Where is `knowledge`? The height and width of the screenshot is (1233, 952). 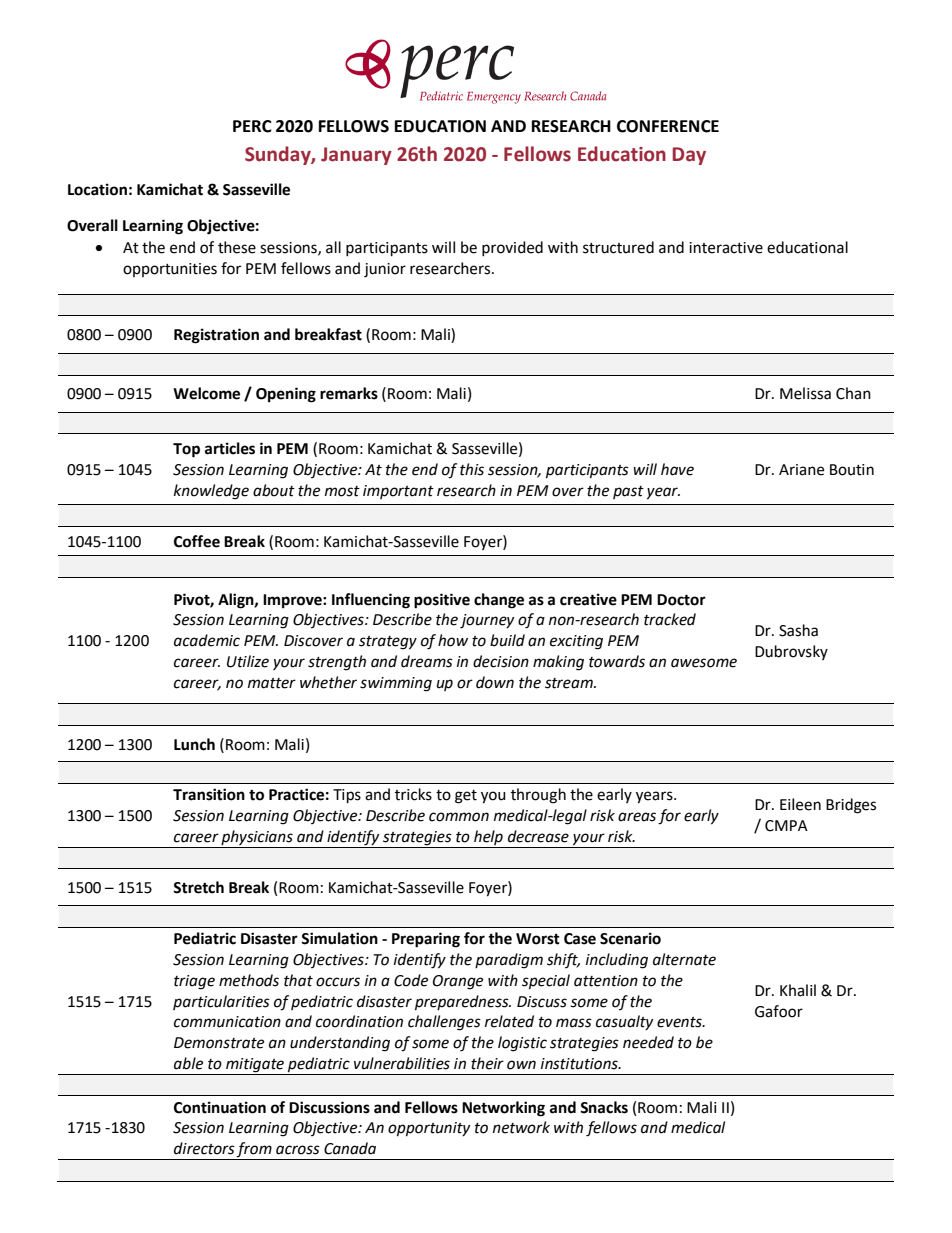 knowledge is located at coordinates (211, 492).
